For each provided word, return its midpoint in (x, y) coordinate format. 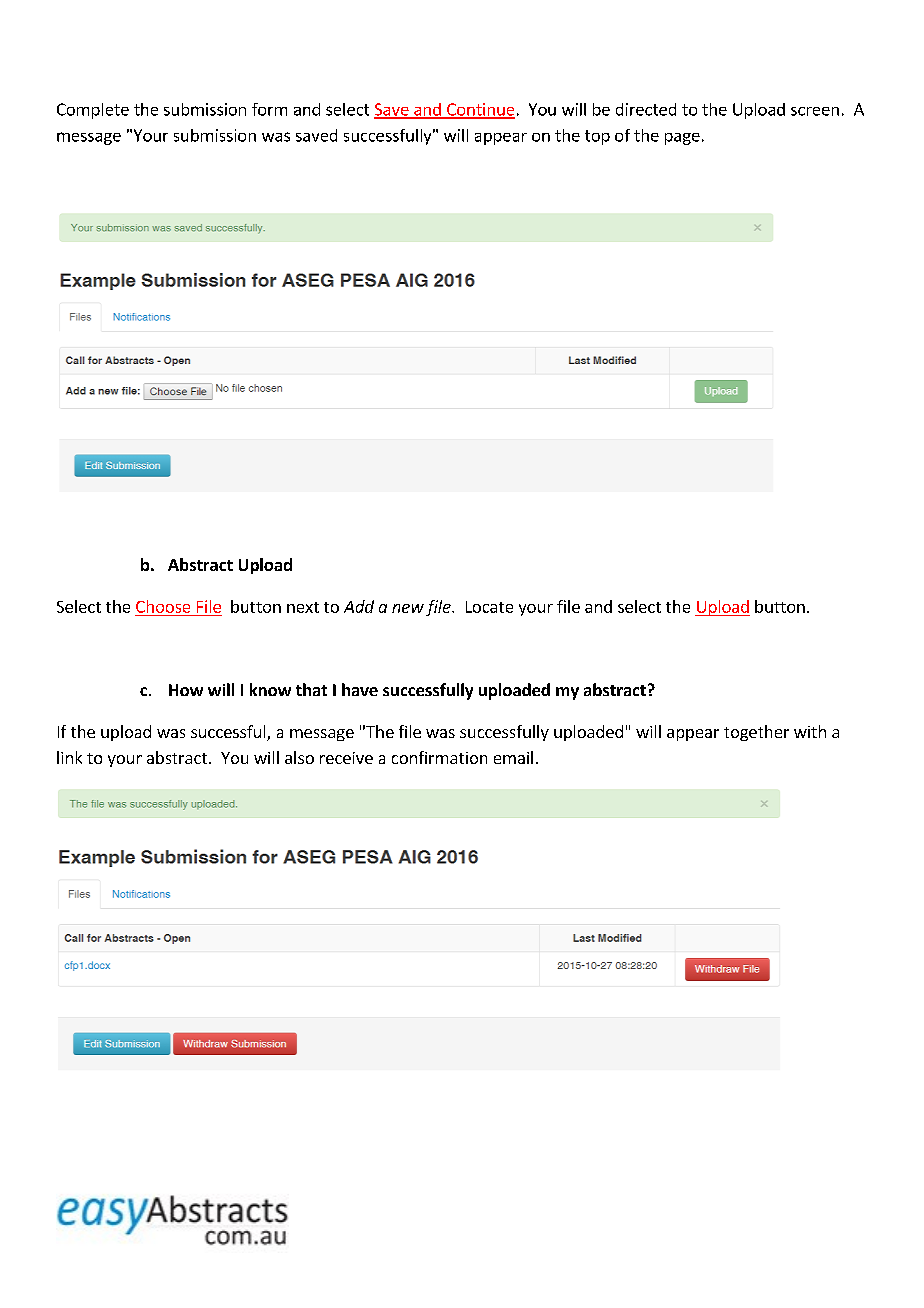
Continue (480, 110)
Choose (163, 606)
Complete (93, 111)
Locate (489, 607)
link (69, 757)
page (682, 139)
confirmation (439, 757)
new (408, 608)
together (756, 733)
